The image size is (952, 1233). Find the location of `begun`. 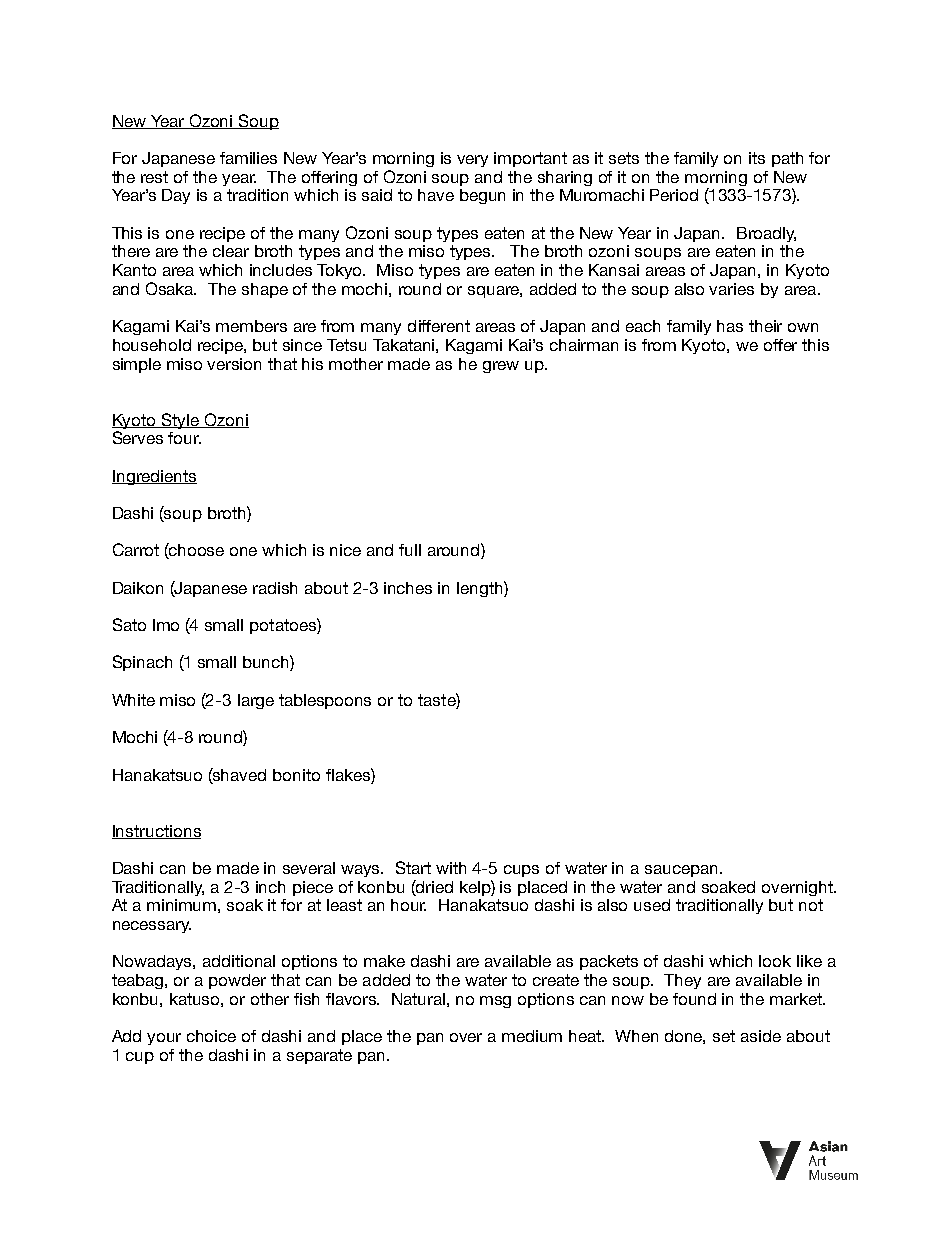

begun is located at coordinates (482, 196).
